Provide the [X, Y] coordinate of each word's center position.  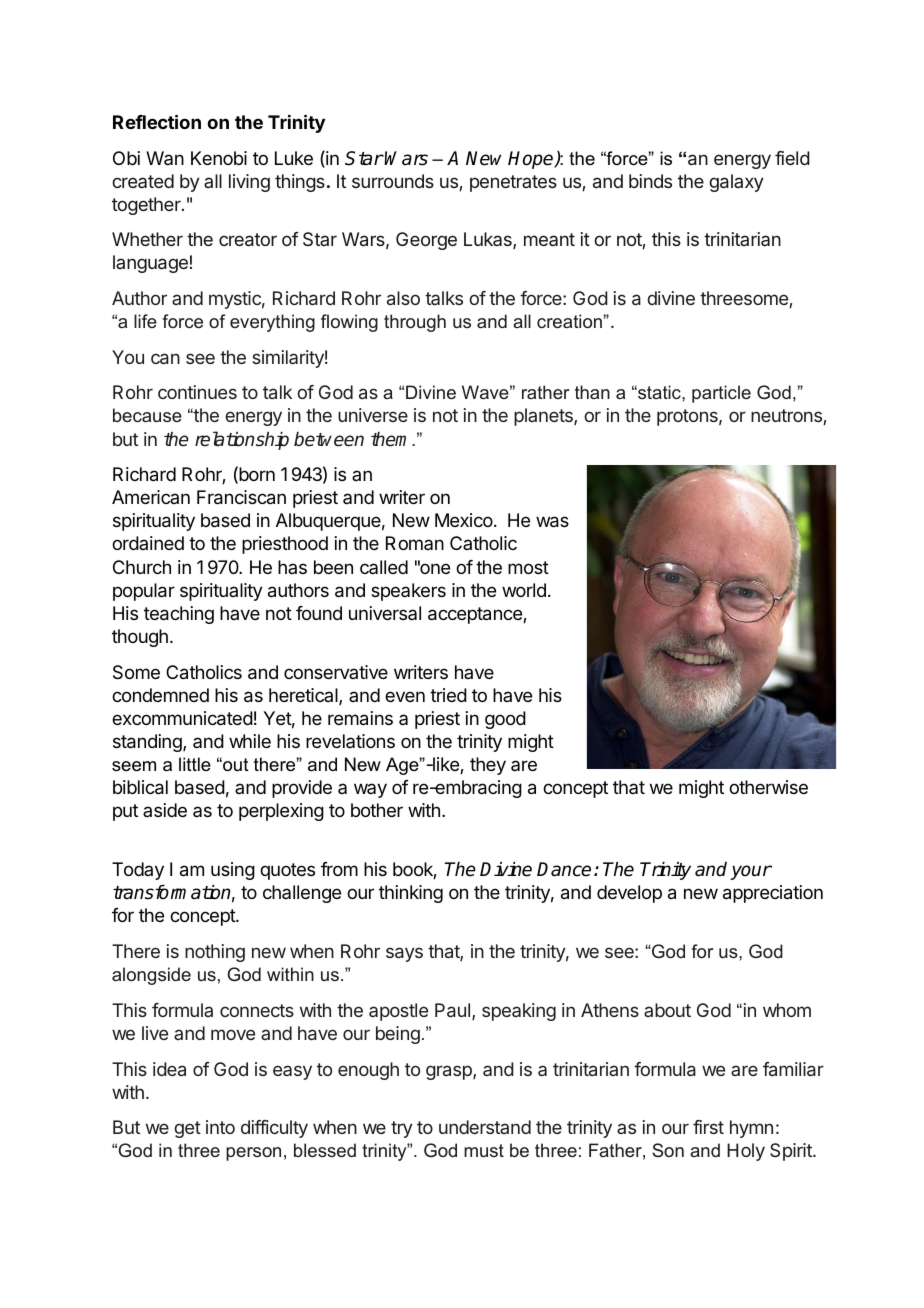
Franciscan [241, 497]
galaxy [736, 183]
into [220, 1127]
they [488, 766]
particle [721, 394]
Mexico [465, 520]
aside [165, 810]
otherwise [768, 787]
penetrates [513, 183]
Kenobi [219, 158]
